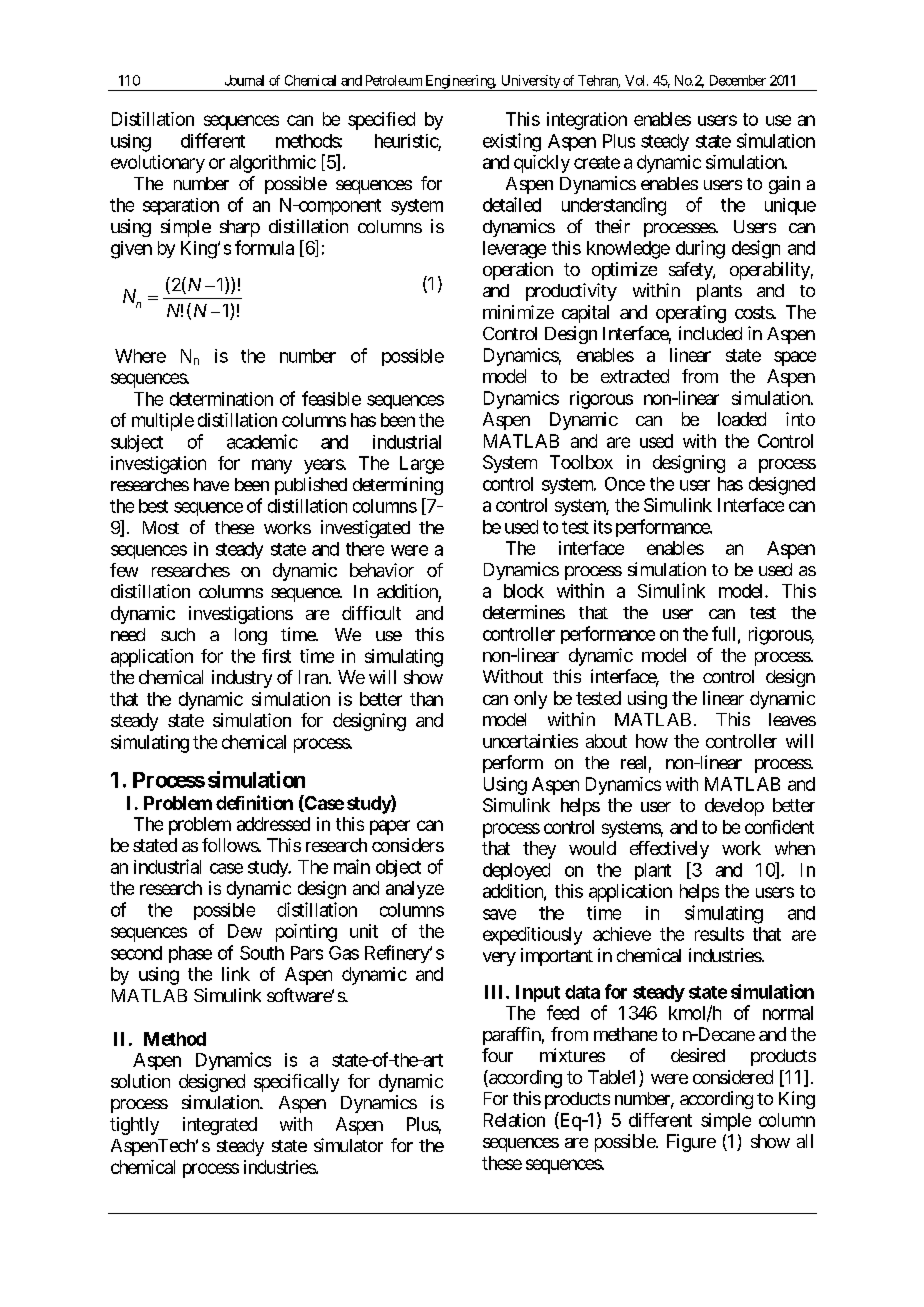 The width and height of the page is (924, 1307). What do you see at coordinates (524, 591) in the page?
I see `block` at bounding box center [524, 591].
